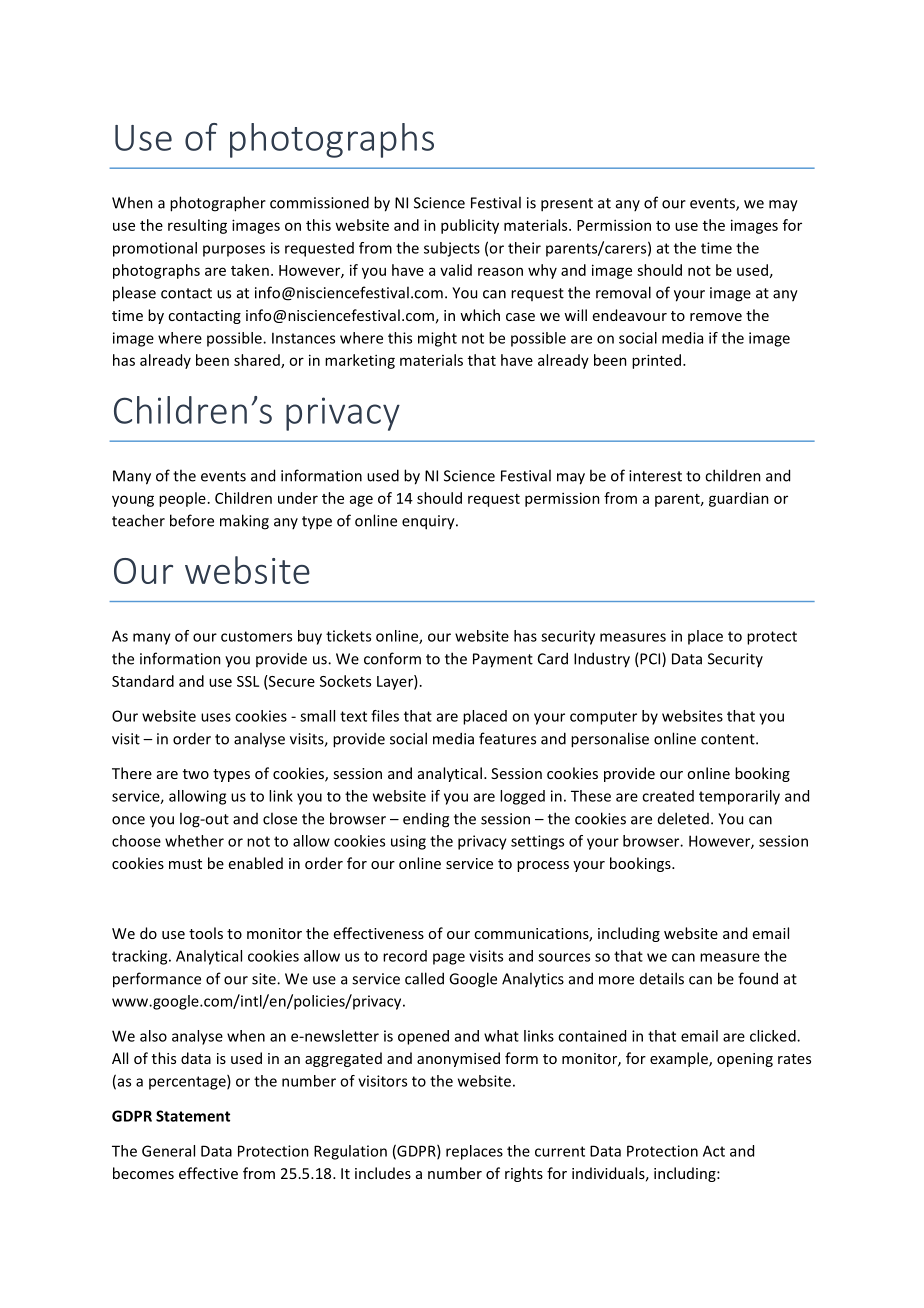 The image size is (924, 1308). Describe the element at coordinates (739, 499) in the document. I see `guardian` at that location.
